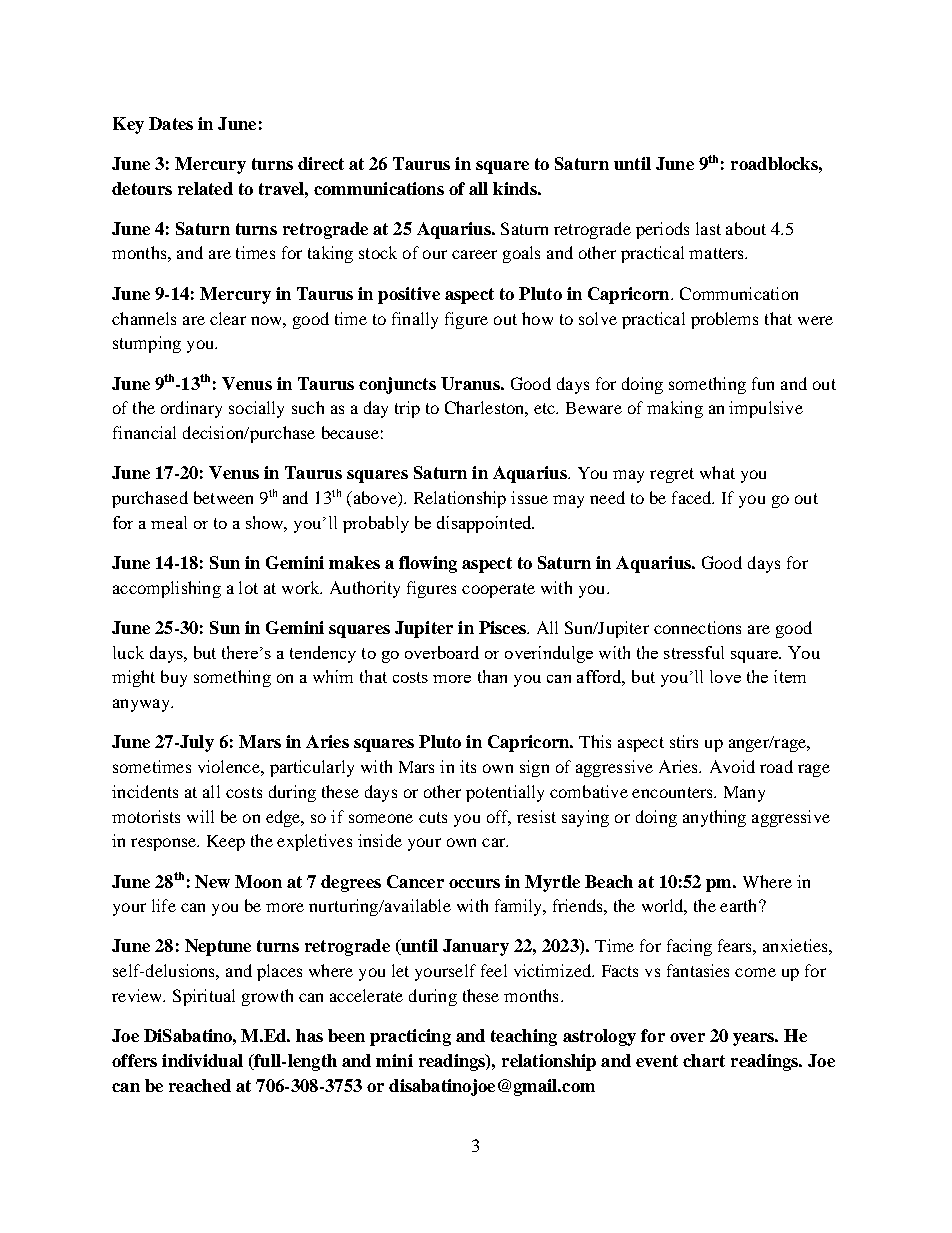  What do you see at coordinates (704, 1060) in the document?
I see `chart` at bounding box center [704, 1060].
